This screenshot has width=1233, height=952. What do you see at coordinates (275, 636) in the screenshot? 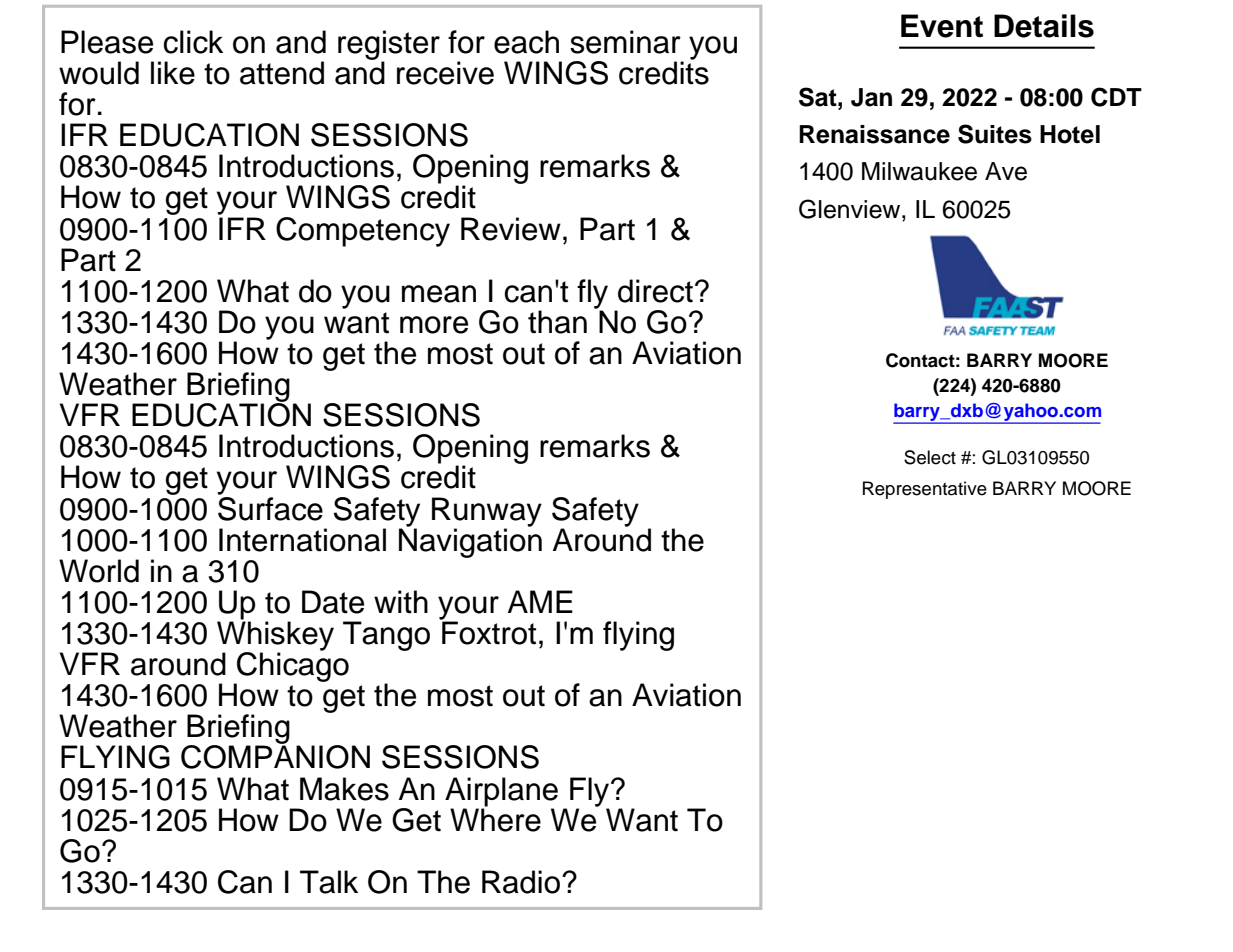
I see `Whiskey` at bounding box center [275, 636].
